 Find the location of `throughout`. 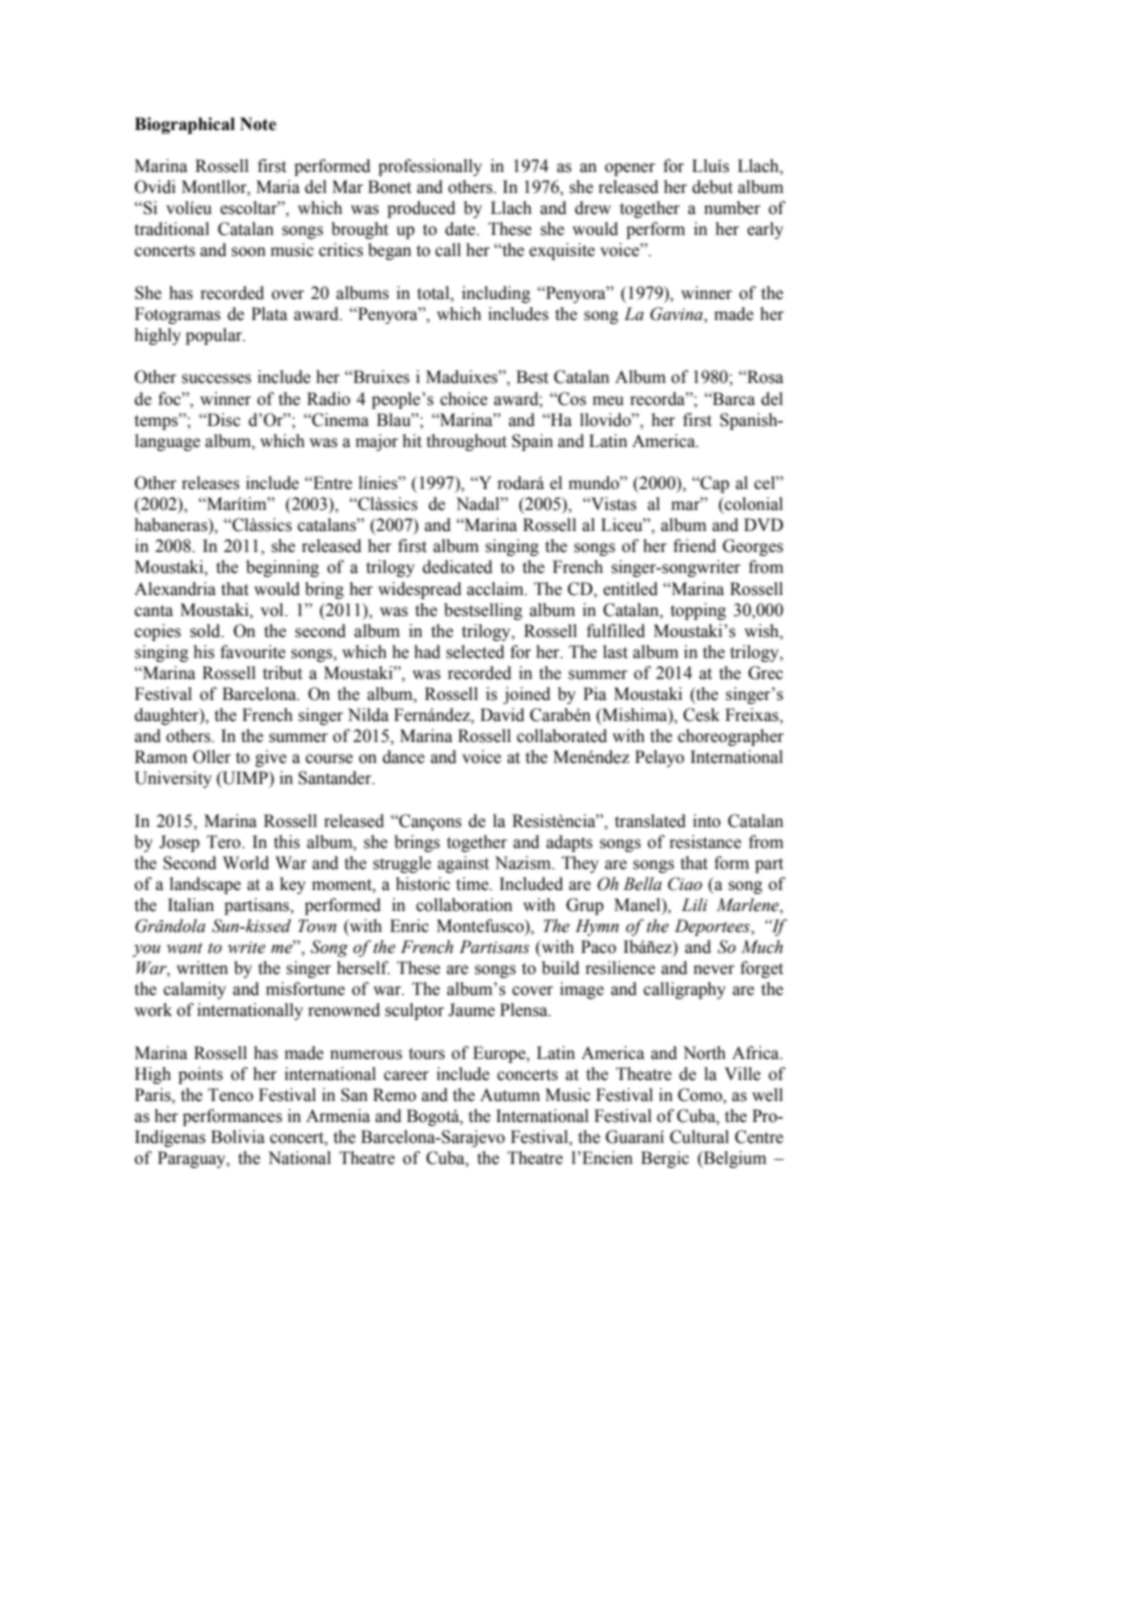

throughout is located at coordinates (467, 442).
